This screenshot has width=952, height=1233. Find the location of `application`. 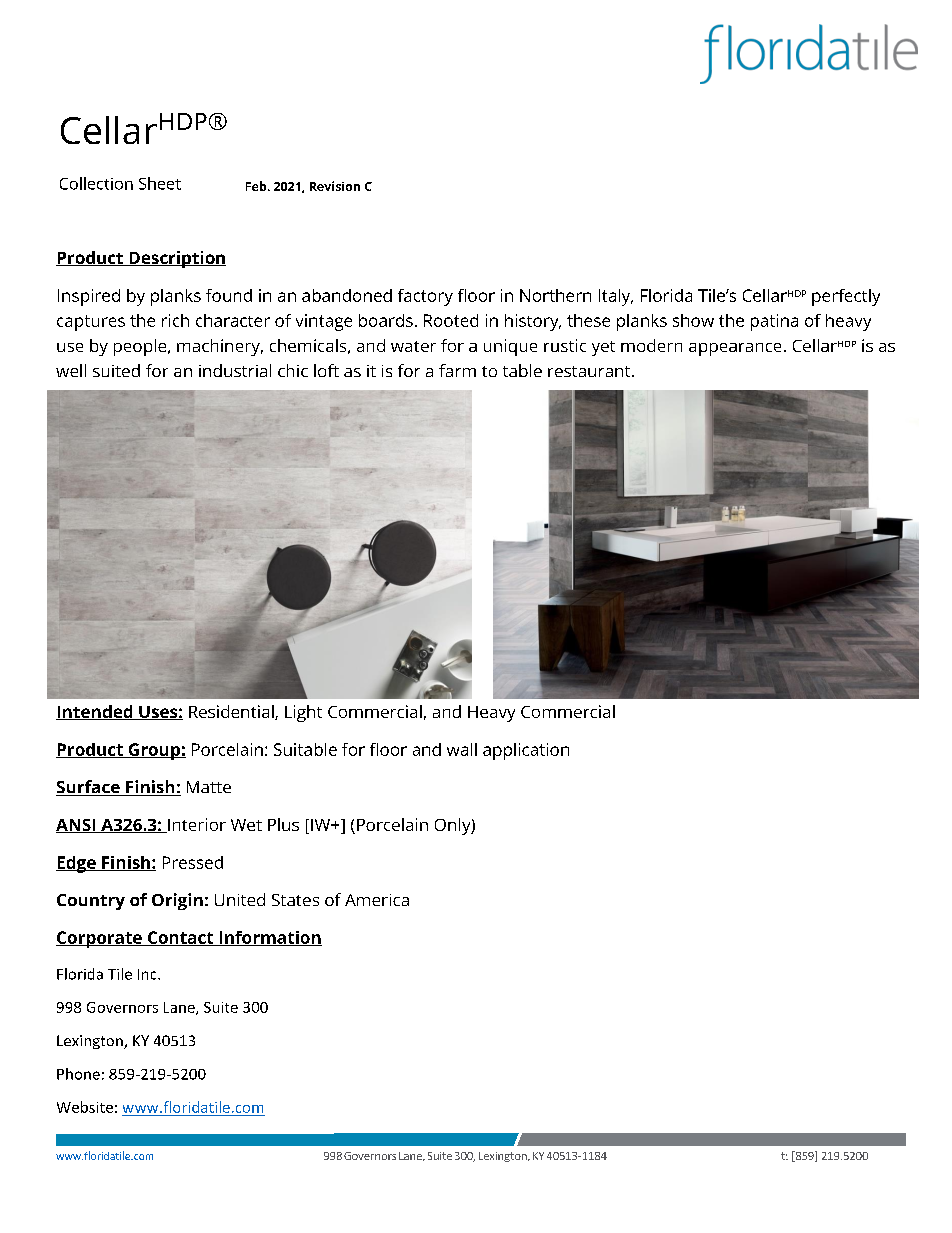

application is located at coordinates (526, 751).
